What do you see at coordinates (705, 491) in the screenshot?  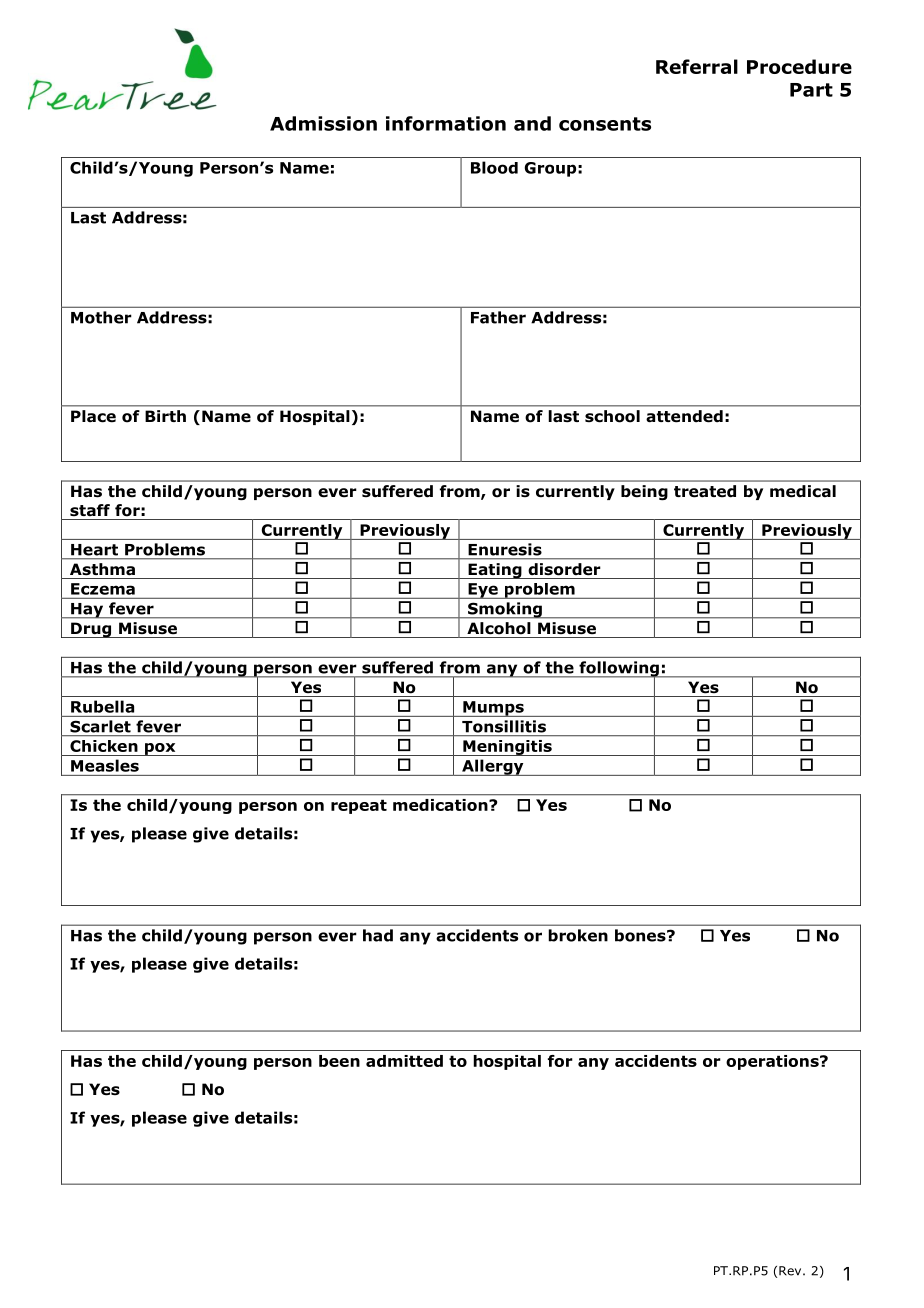 I see `treated` at bounding box center [705, 491].
